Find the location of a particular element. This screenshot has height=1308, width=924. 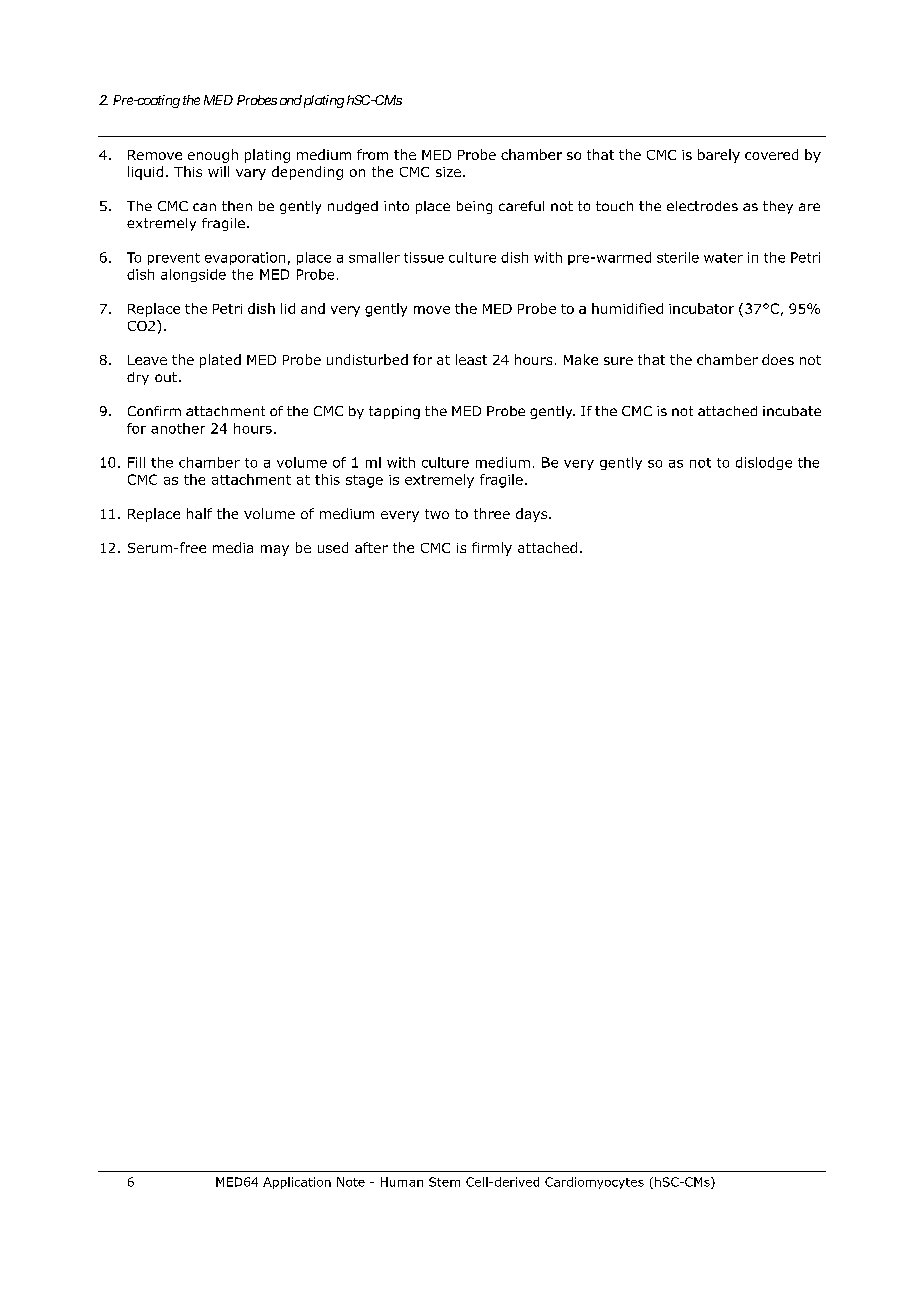

size is located at coordinates (448, 172).
